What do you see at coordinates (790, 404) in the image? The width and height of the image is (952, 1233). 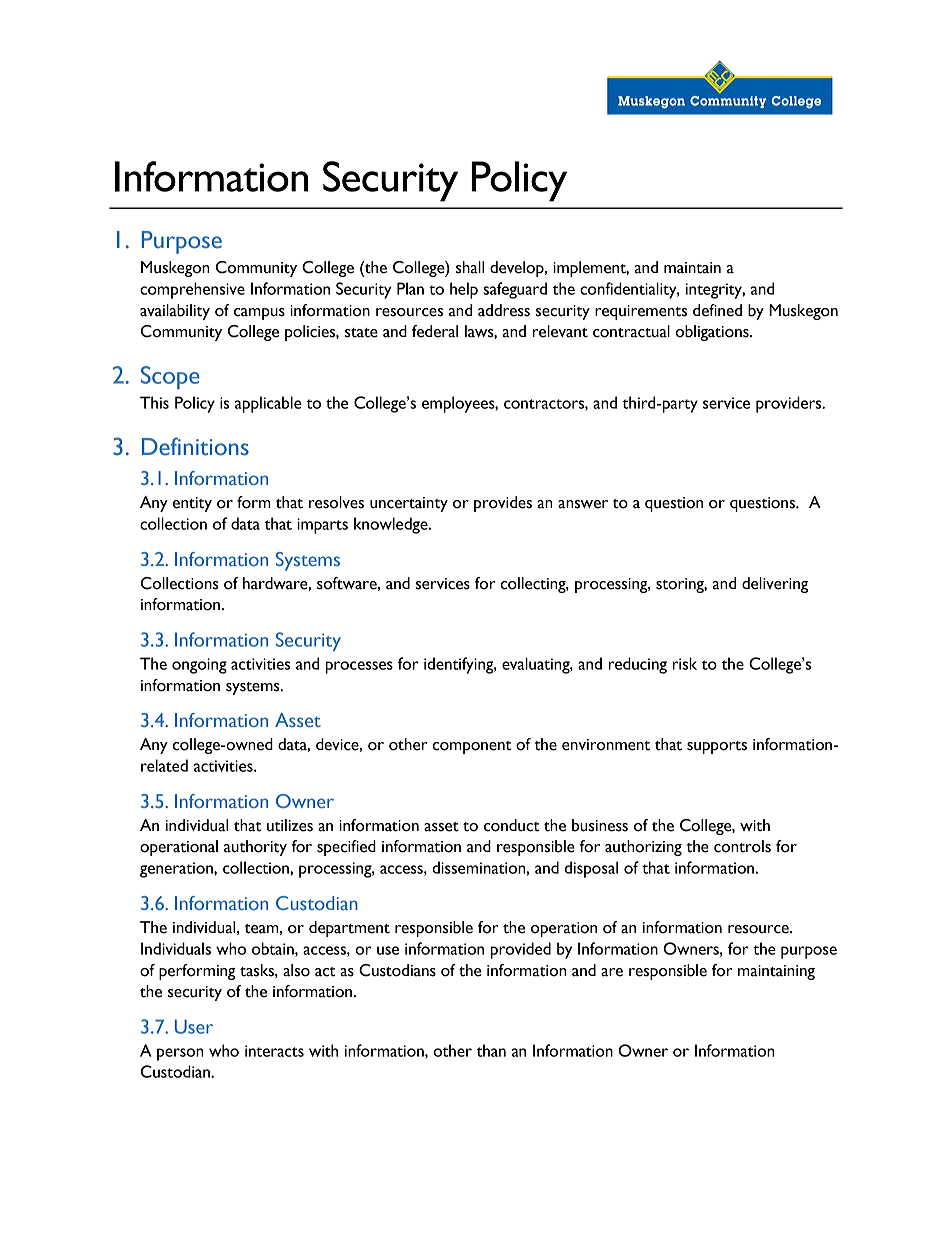 I see `providers` at bounding box center [790, 404].
